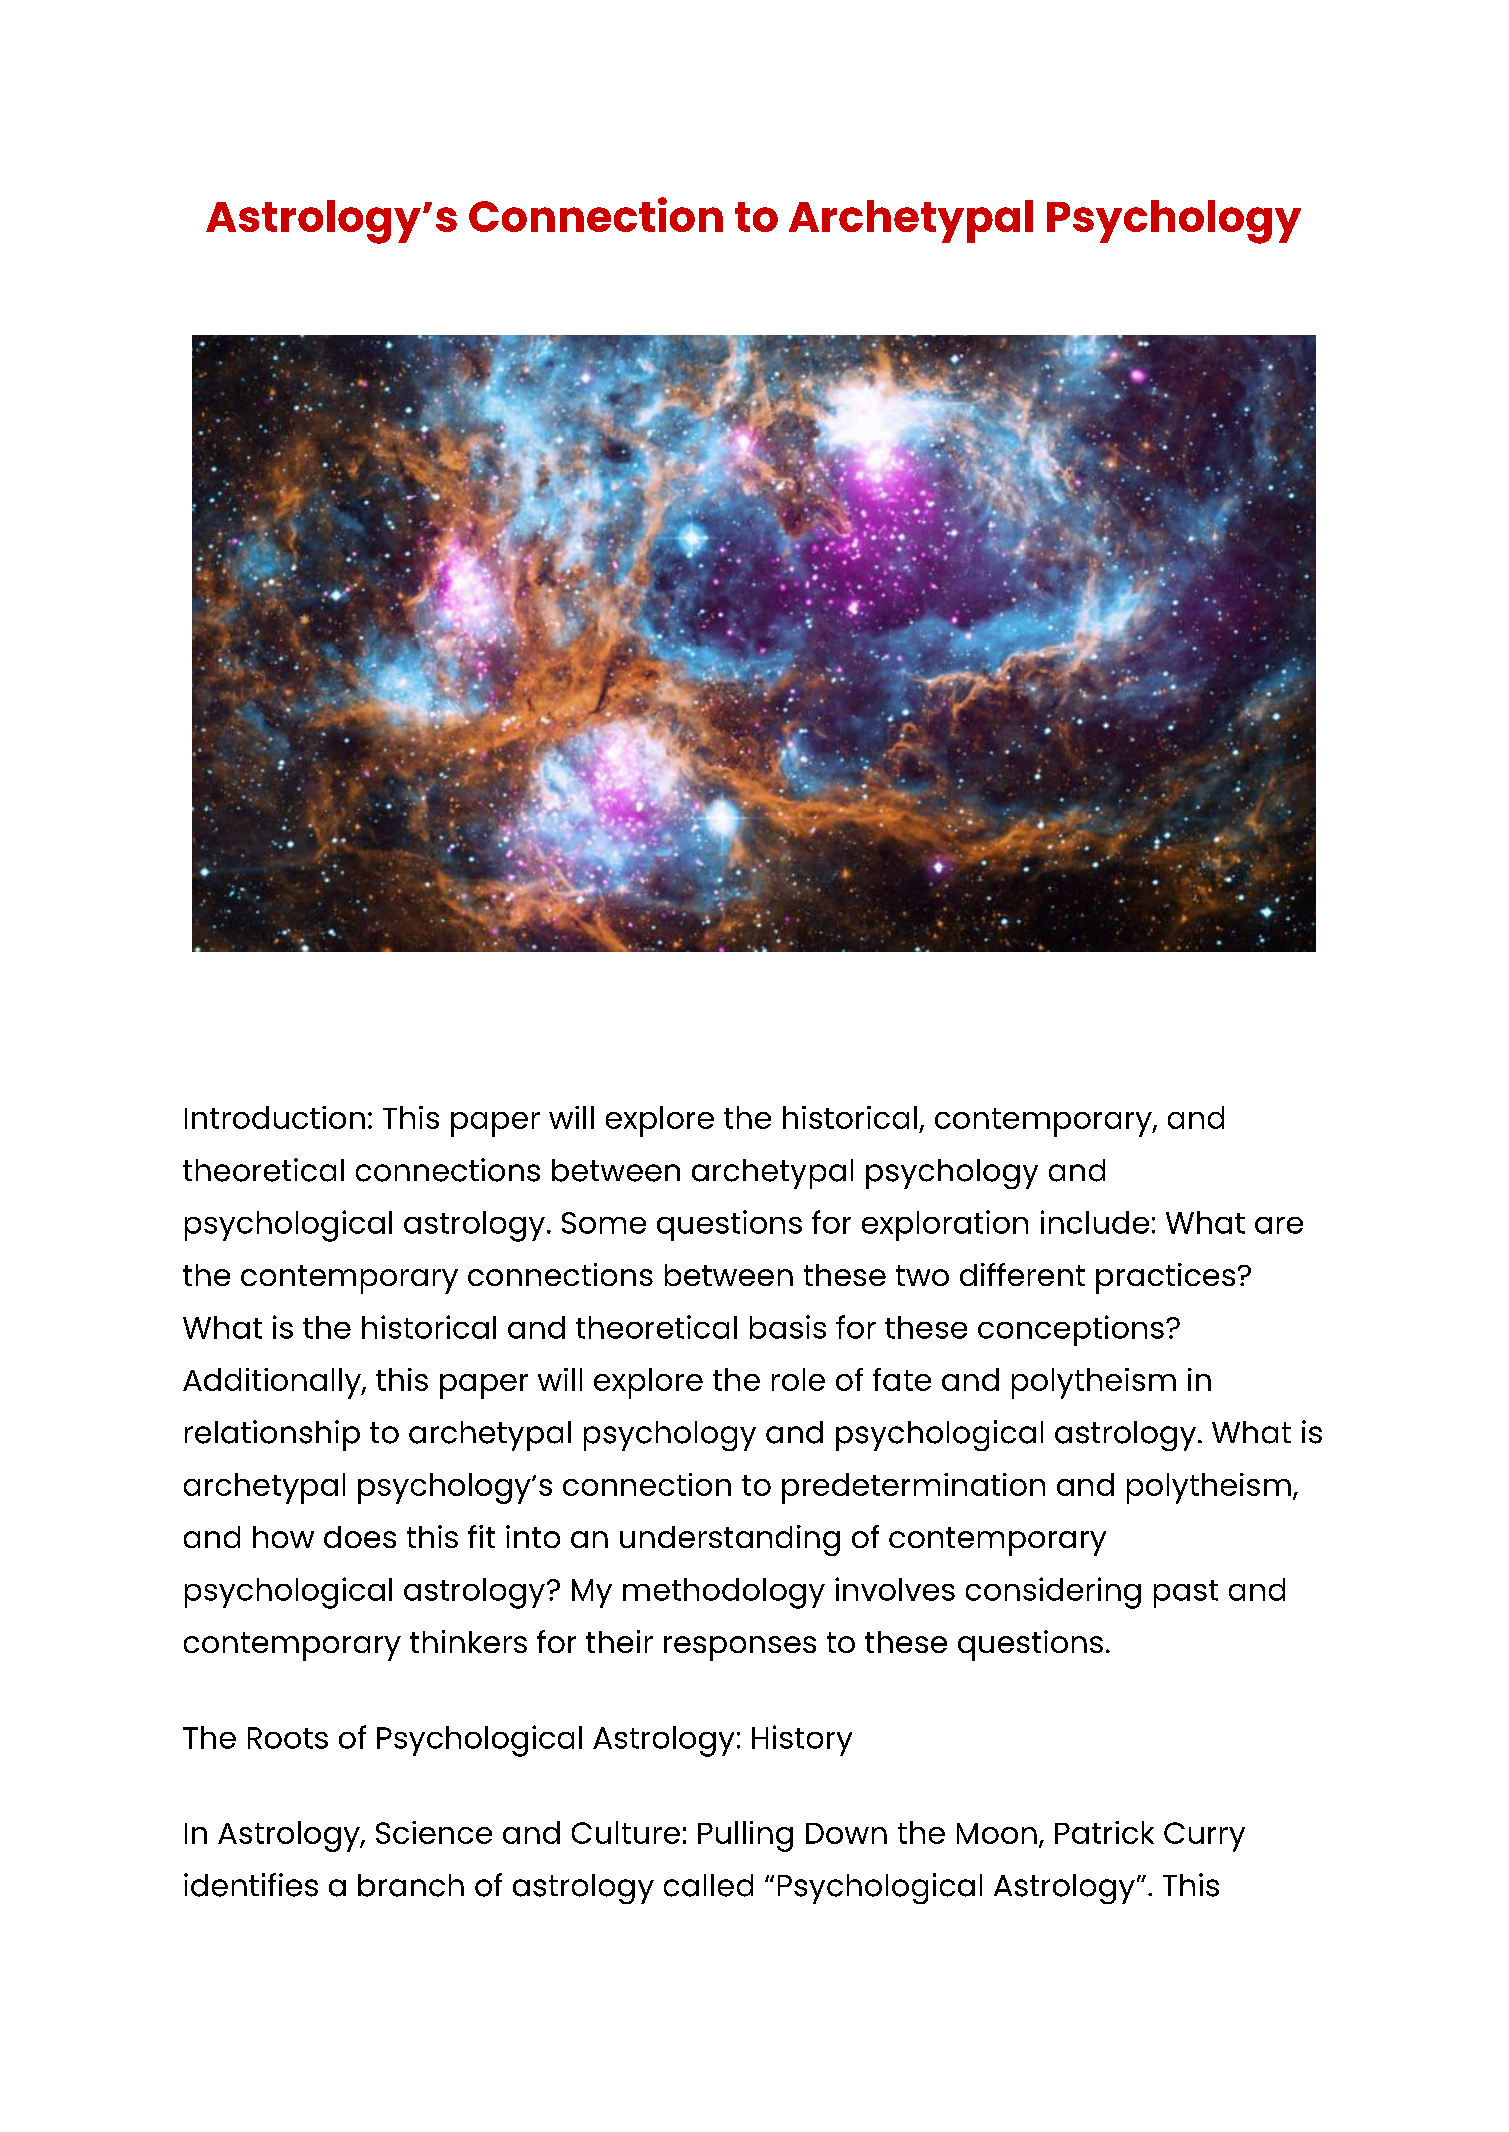 This screenshot has width=1509, height=2132. I want to click on understanding, so click(730, 1540).
